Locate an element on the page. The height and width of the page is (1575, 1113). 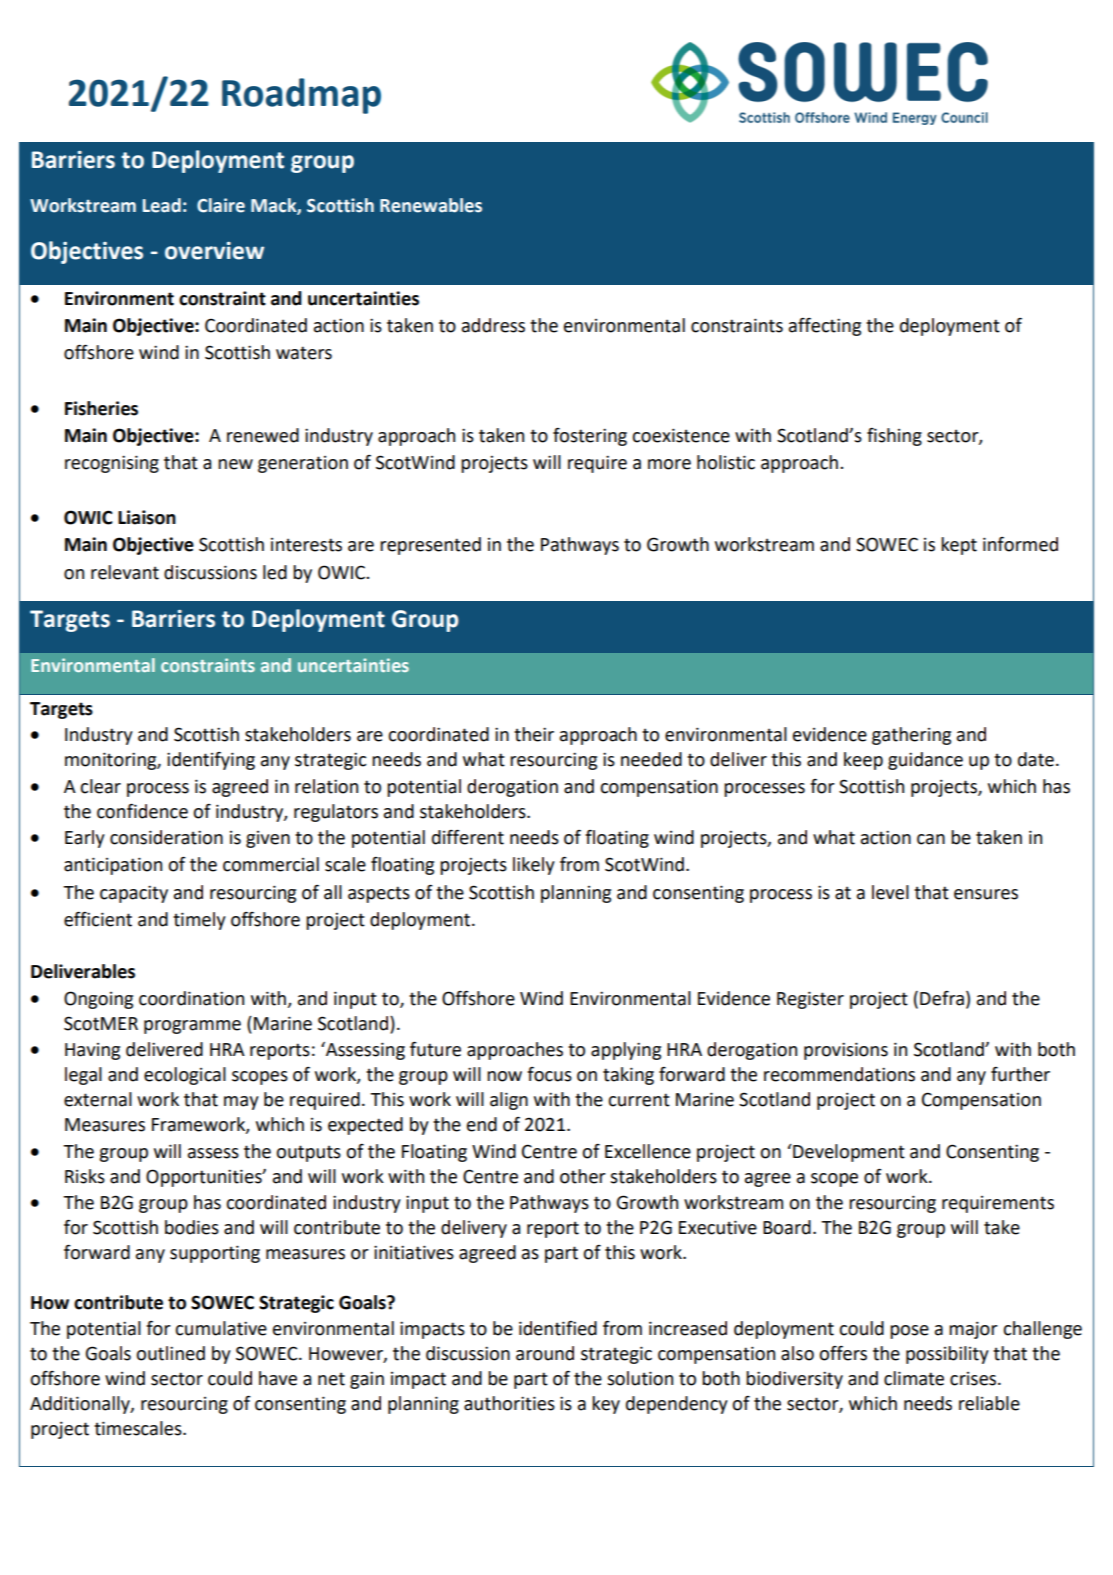
Claire is located at coordinates (221, 205).
